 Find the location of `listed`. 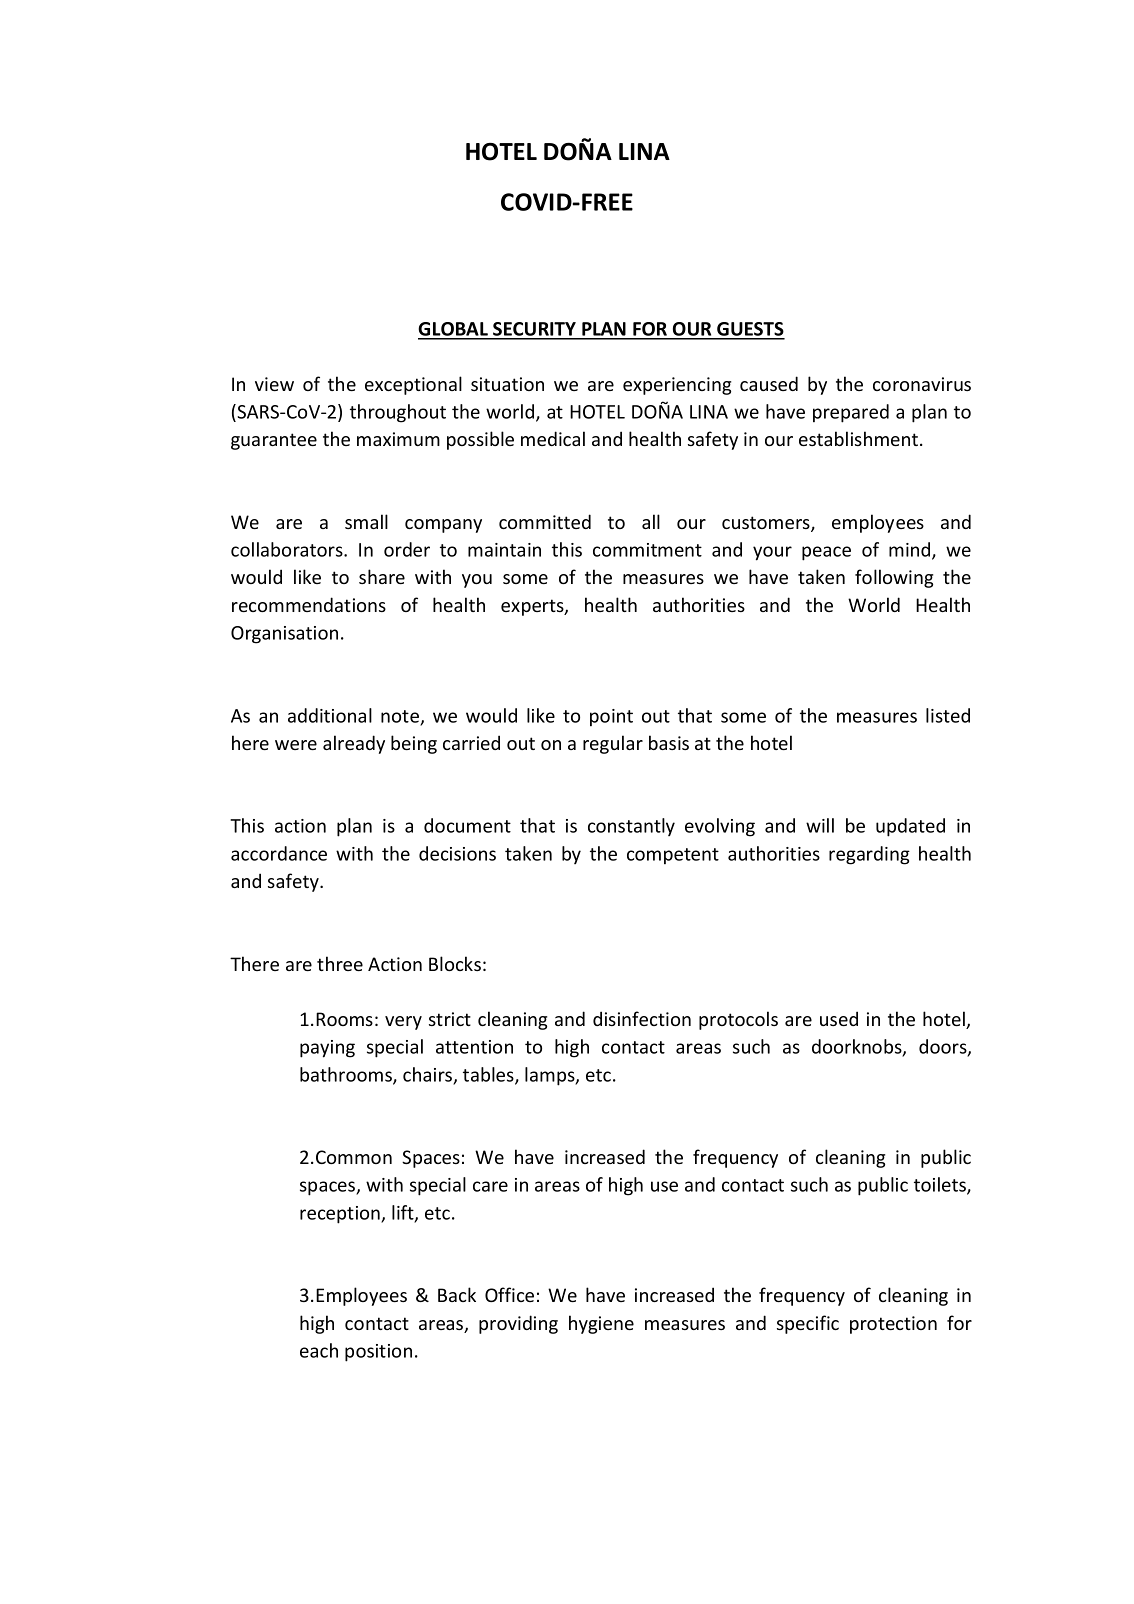

listed is located at coordinates (948, 715).
